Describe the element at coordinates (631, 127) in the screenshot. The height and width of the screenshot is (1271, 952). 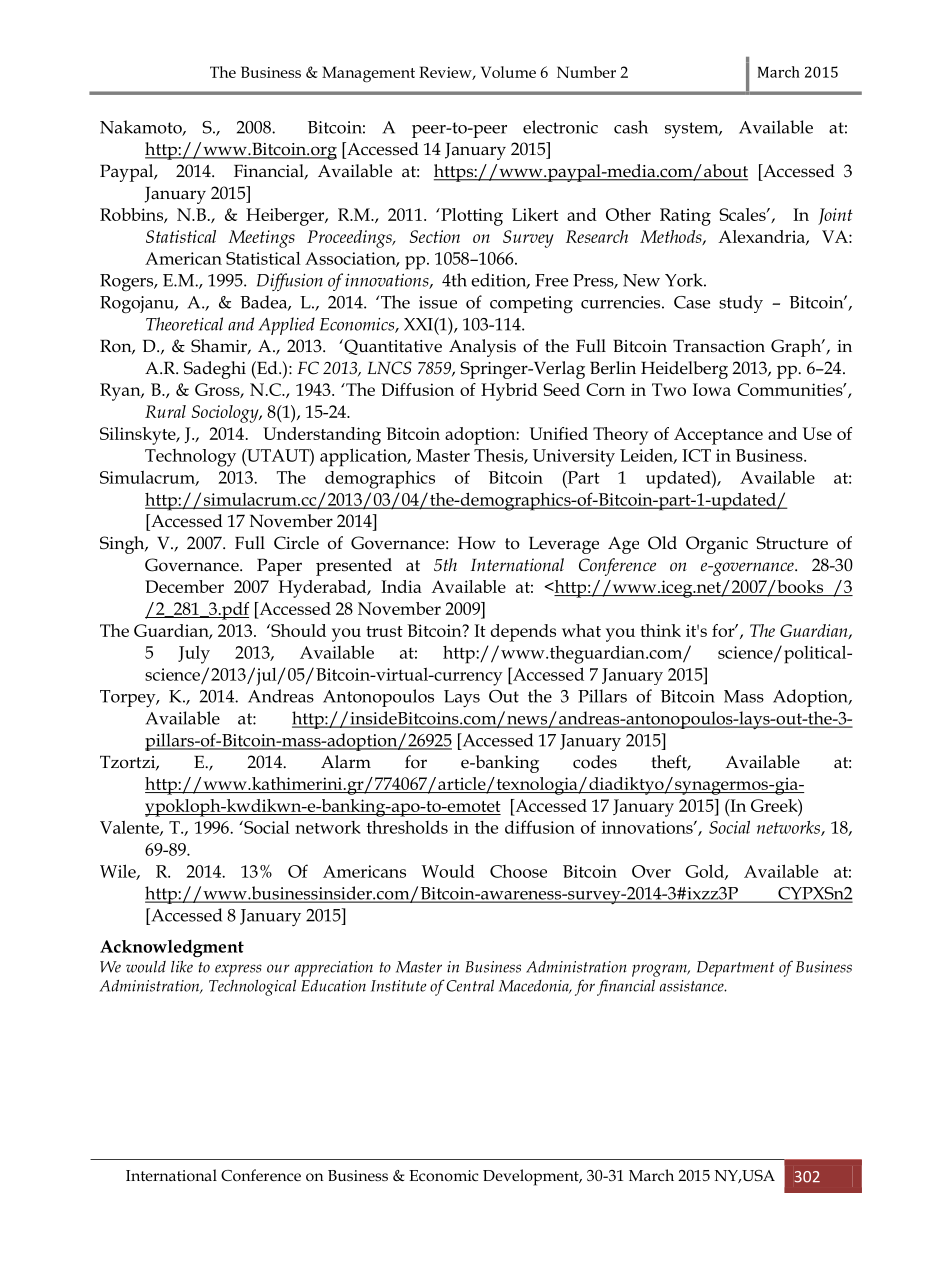
I see `cash` at that location.
